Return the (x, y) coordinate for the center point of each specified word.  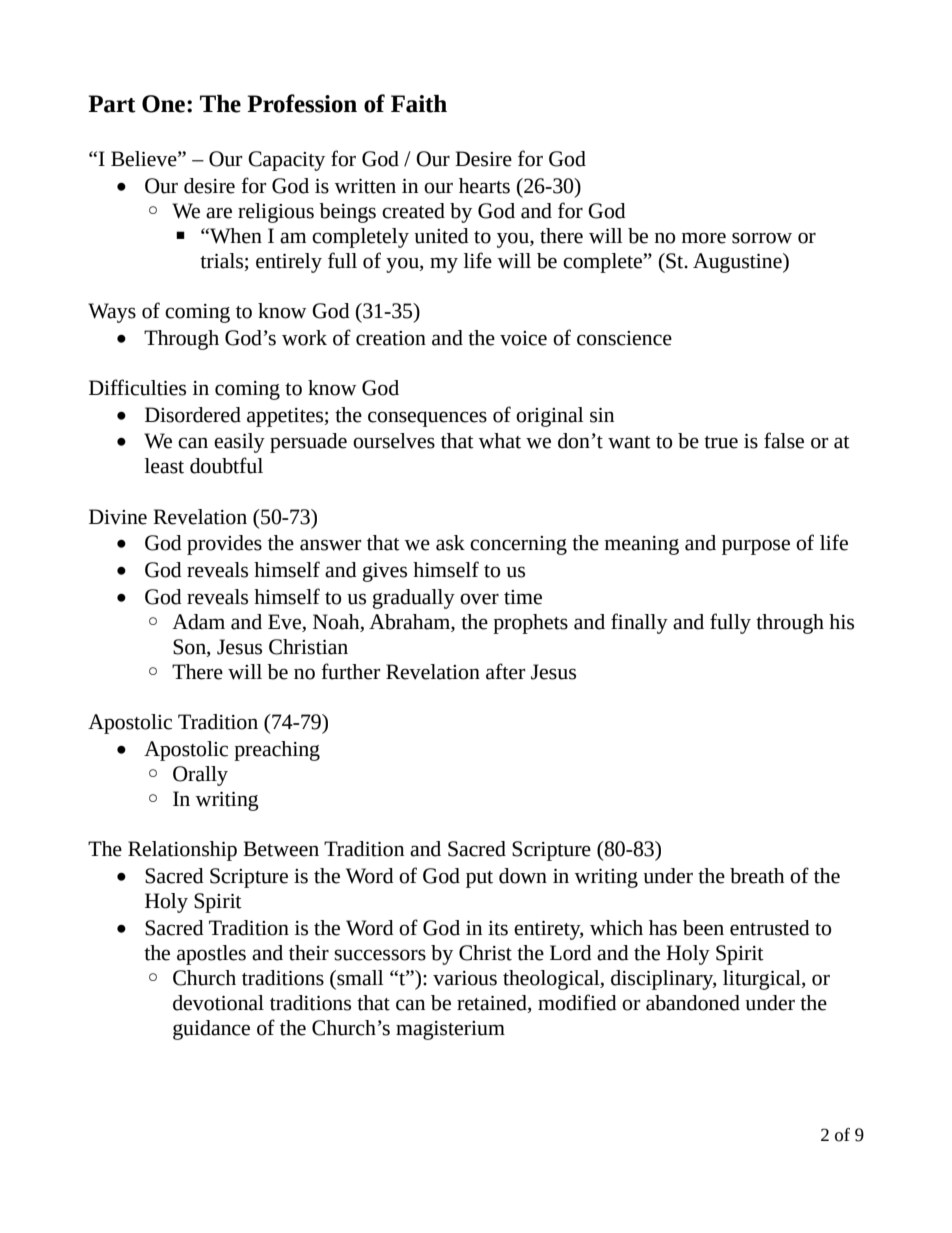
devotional (218, 1003)
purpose (756, 547)
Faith (419, 104)
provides (224, 545)
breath (757, 876)
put (479, 879)
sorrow (762, 238)
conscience (624, 338)
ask (450, 543)
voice (523, 338)
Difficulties (137, 387)
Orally (200, 776)
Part (112, 104)
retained (493, 1004)
